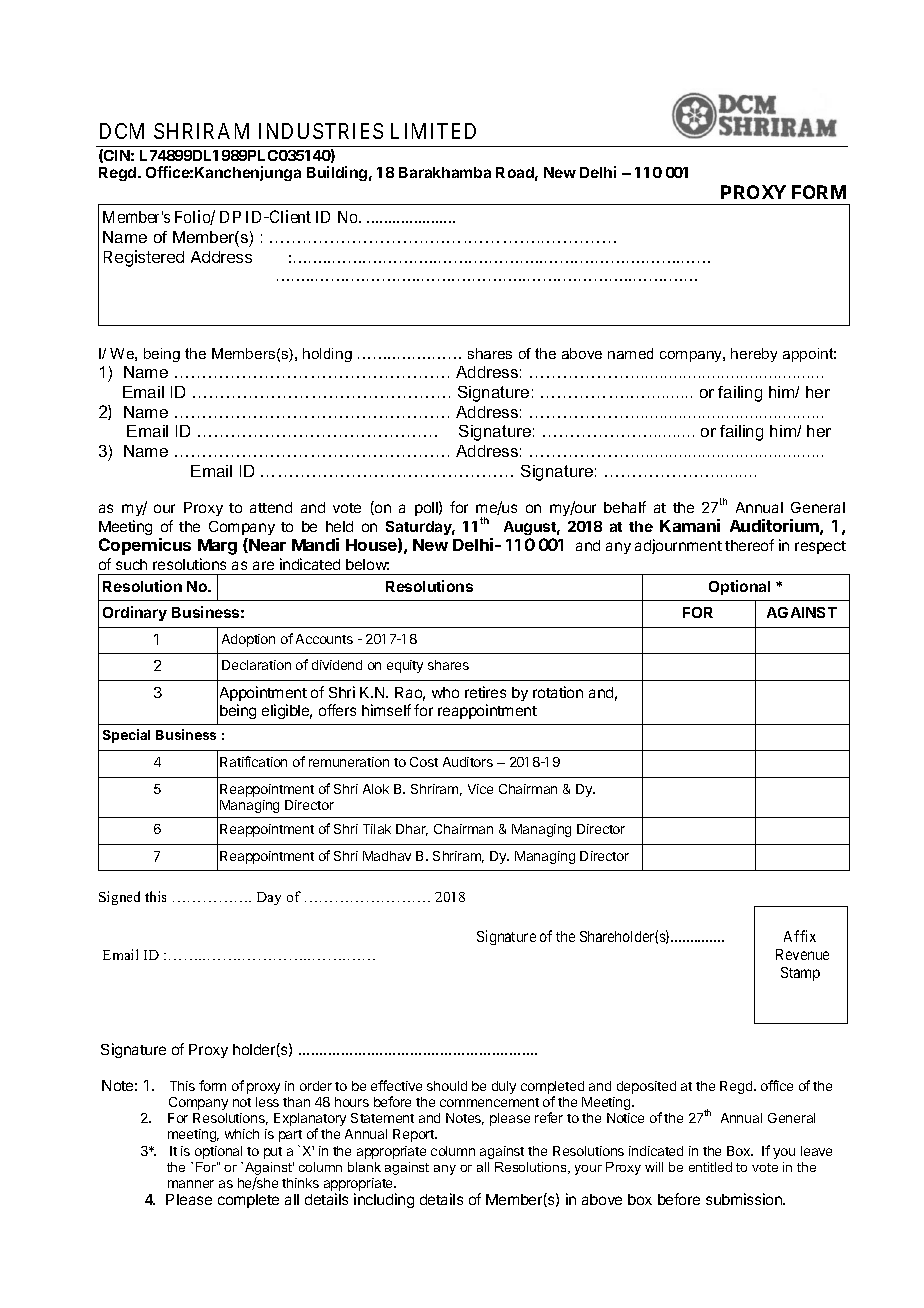 The width and height of the page is (924, 1308). Describe the element at coordinates (800, 974) in the page. I see `Stamp` at that location.
